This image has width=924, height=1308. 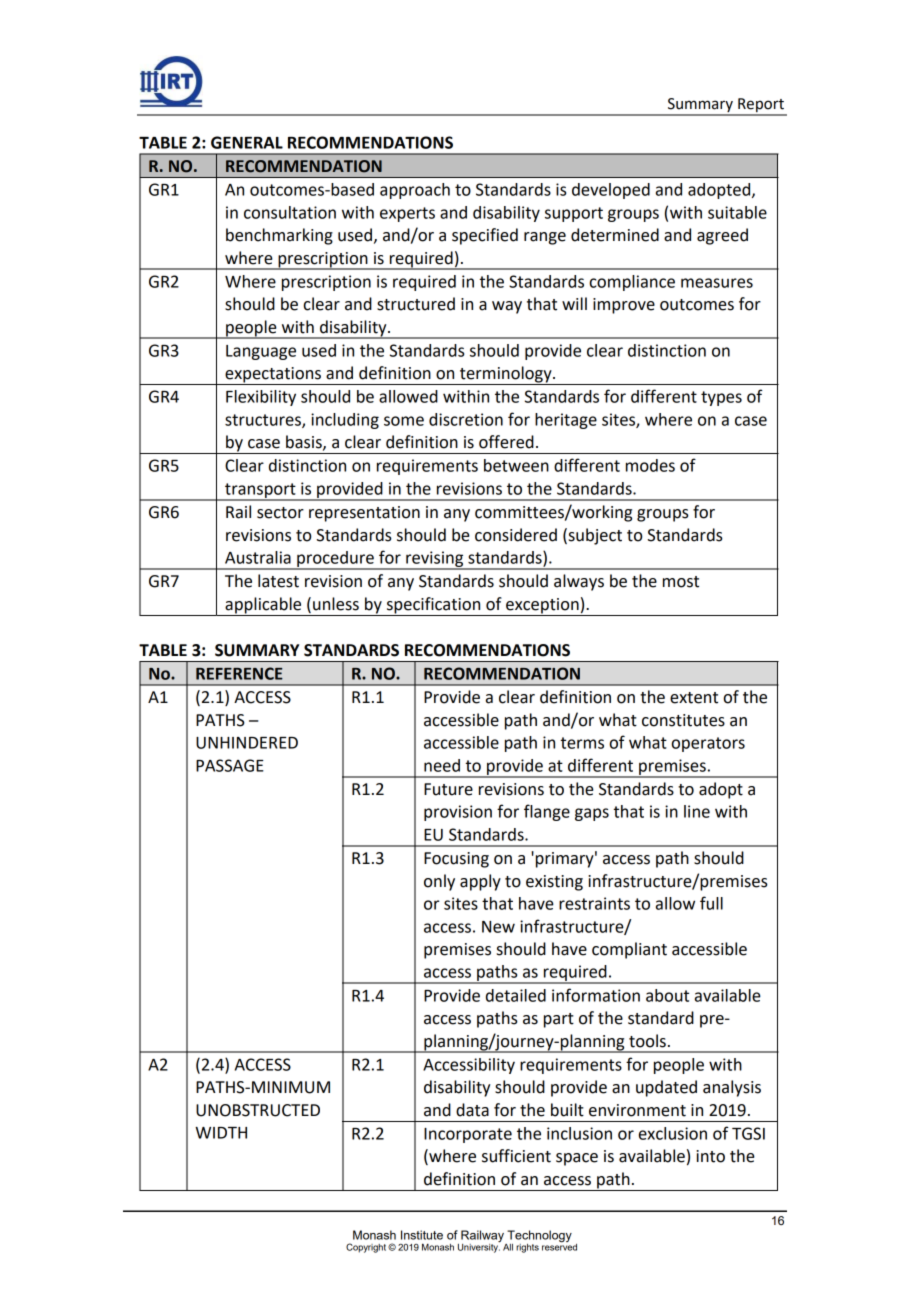 I want to click on consultation, so click(x=290, y=212).
